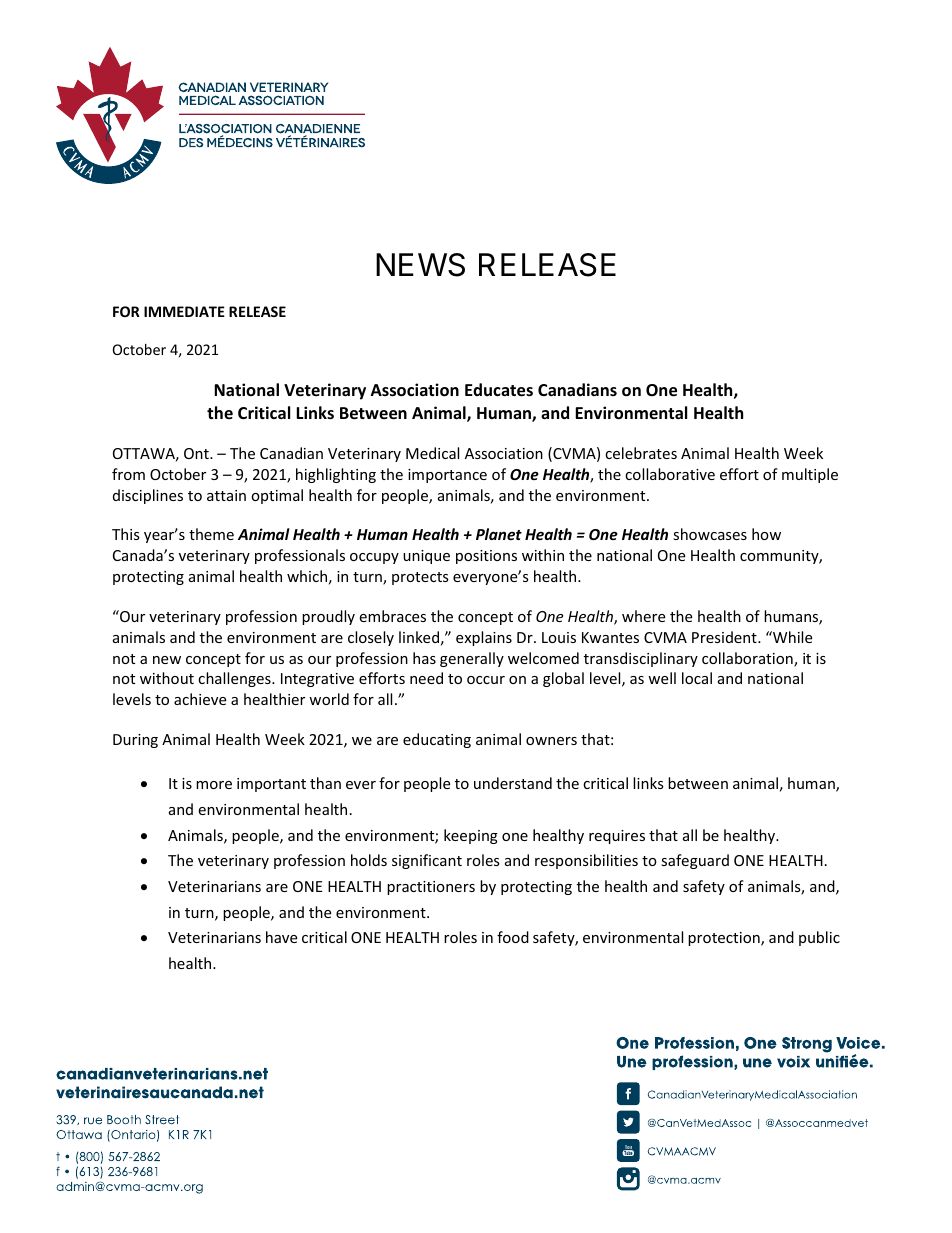  What do you see at coordinates (420, 265) in the screenshot?
I see `NEWS` at bounding box center [420, 265].
